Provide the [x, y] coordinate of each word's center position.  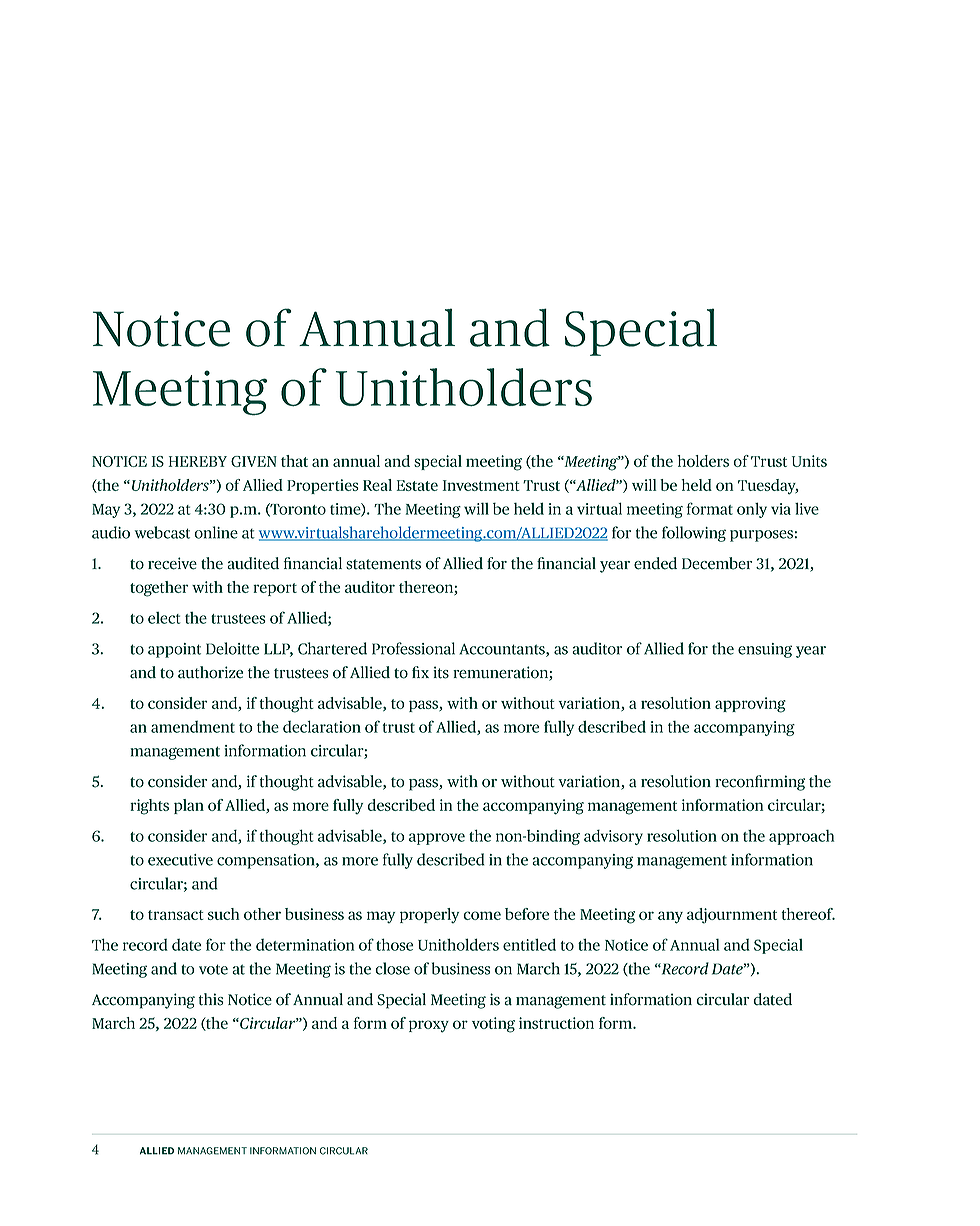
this [211, 999]
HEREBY [197, 461]
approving [750, 705]
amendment [193, 727]
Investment [481, 485]
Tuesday [768, 487]
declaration [322, 726]
